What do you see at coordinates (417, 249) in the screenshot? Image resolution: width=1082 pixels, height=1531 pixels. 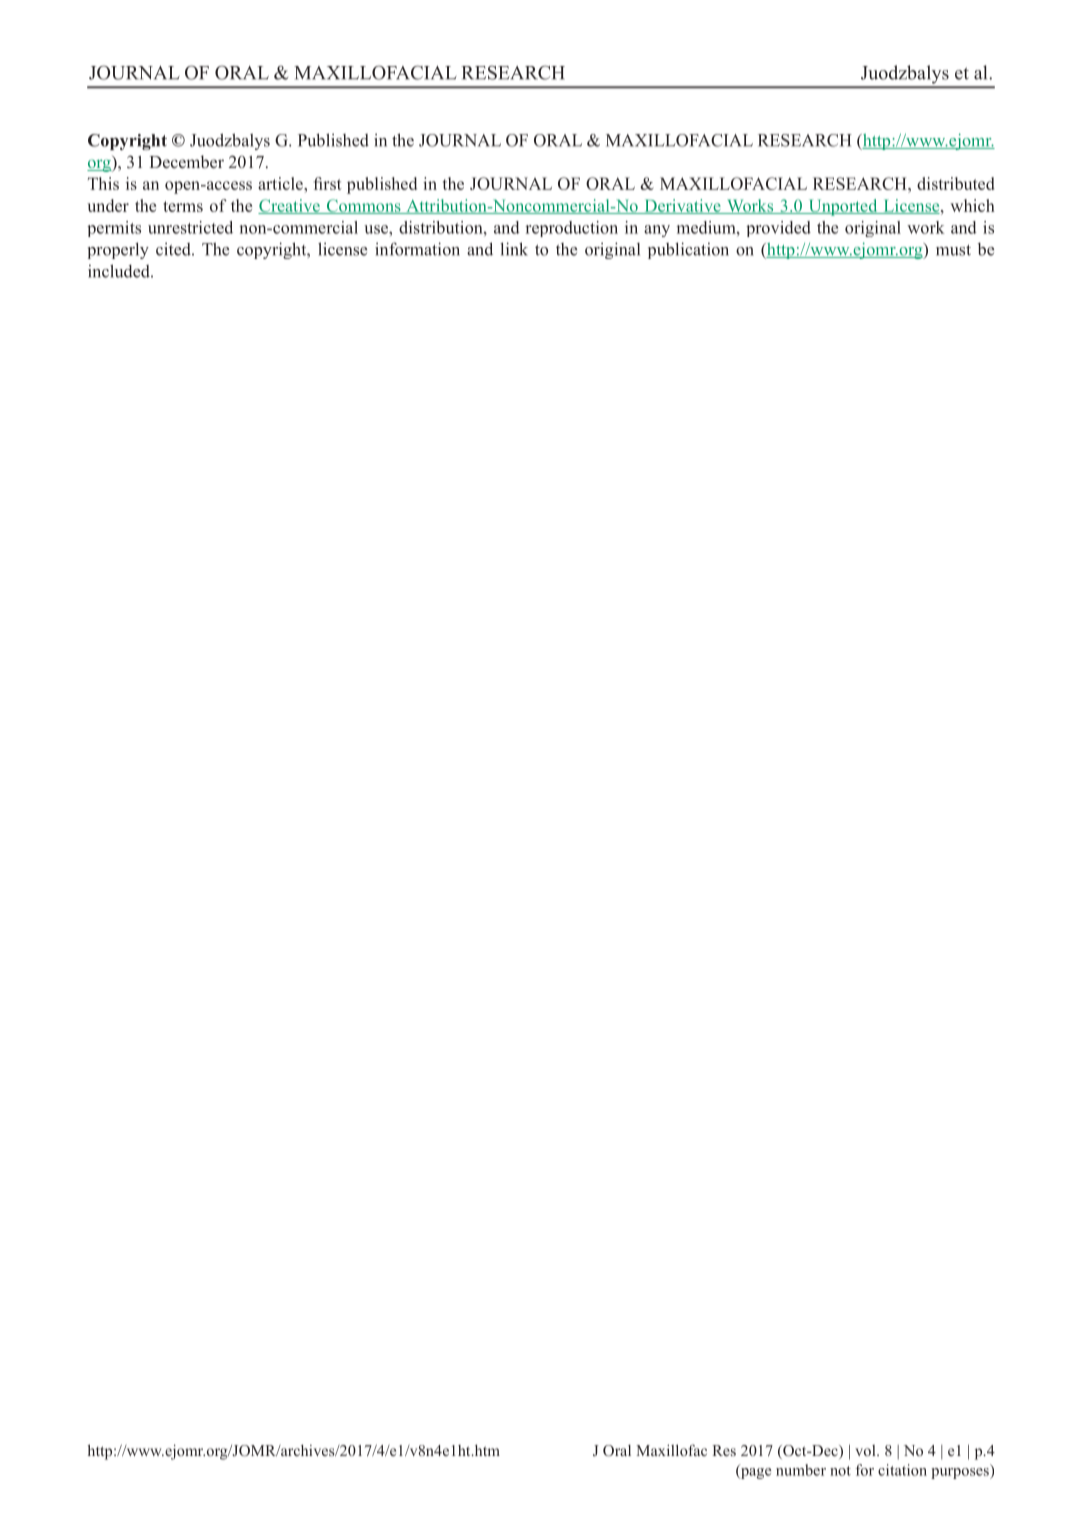 I see `information` at bounding box center [417, 249].
